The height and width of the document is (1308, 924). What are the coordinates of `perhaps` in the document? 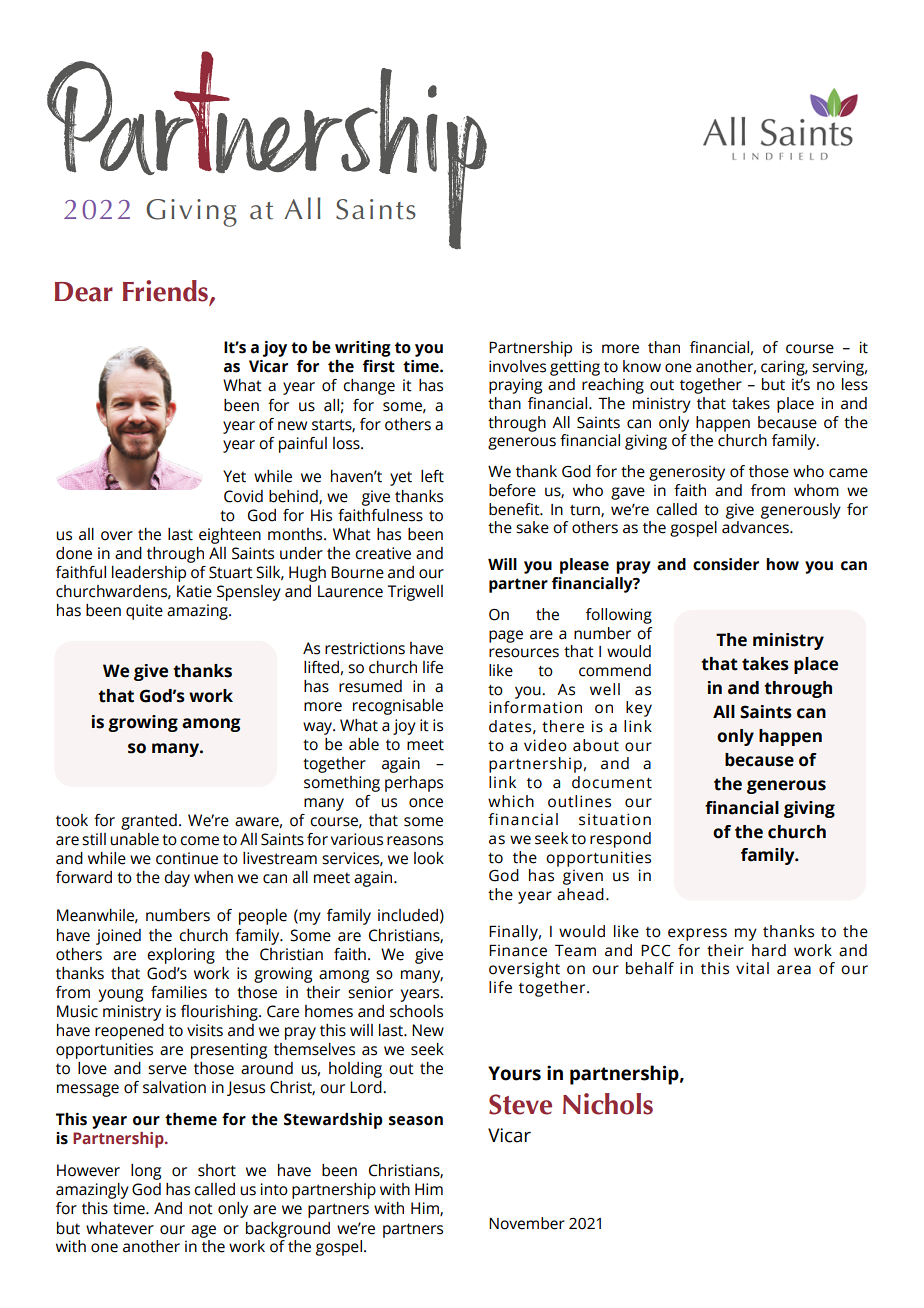 It's located at (414, 784).
